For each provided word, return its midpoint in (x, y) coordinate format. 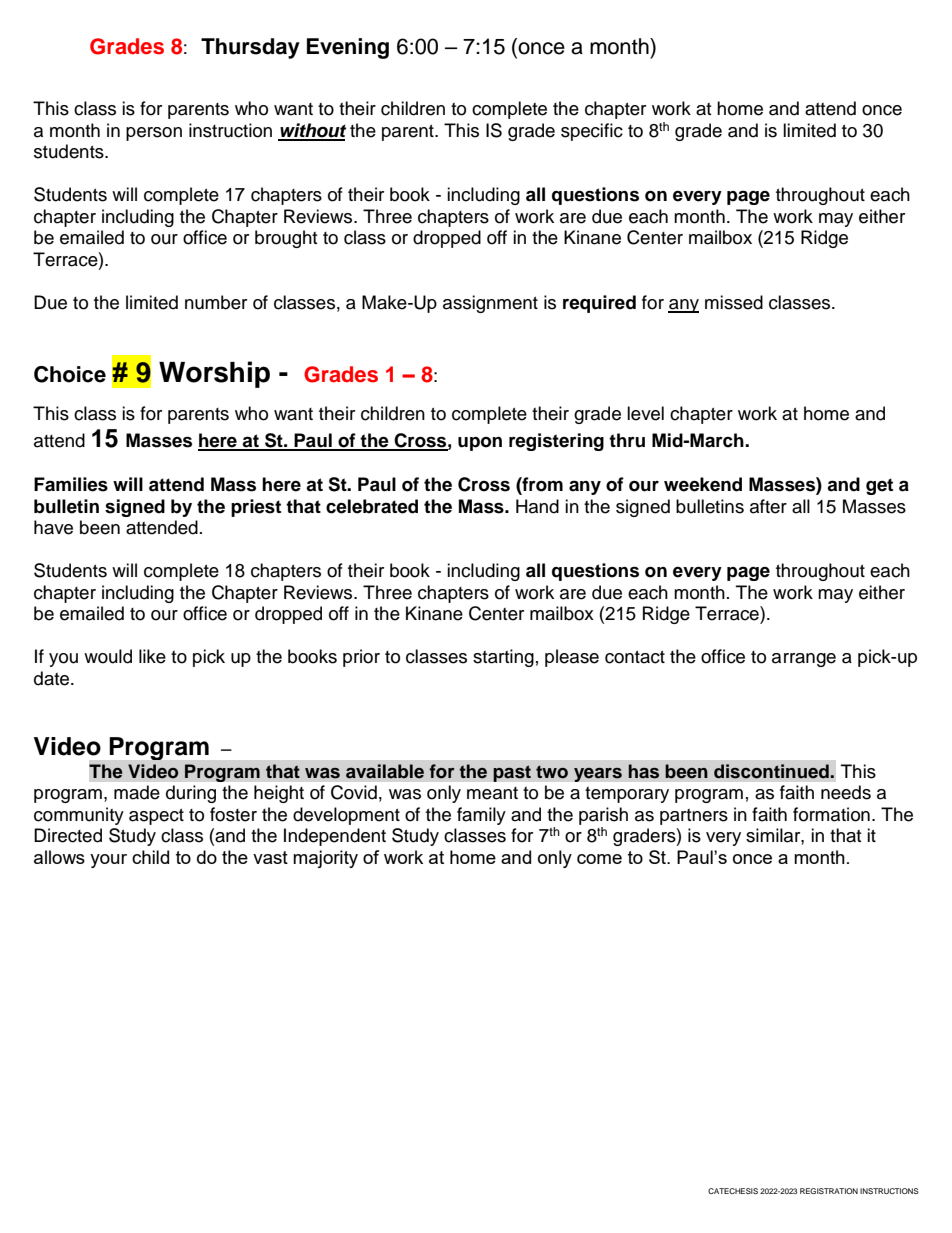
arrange (804, 660)
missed (734, 302)
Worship (214, 374)
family (481, 816)
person (154, 134)
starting (503, 658)
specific (592, 132)
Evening (348, 48)
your (108, 861)
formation (831, 814)
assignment (490, 304)
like (152, 656)
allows (59, 857)
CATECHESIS (733, 1191)
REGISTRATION (829, 1191)
